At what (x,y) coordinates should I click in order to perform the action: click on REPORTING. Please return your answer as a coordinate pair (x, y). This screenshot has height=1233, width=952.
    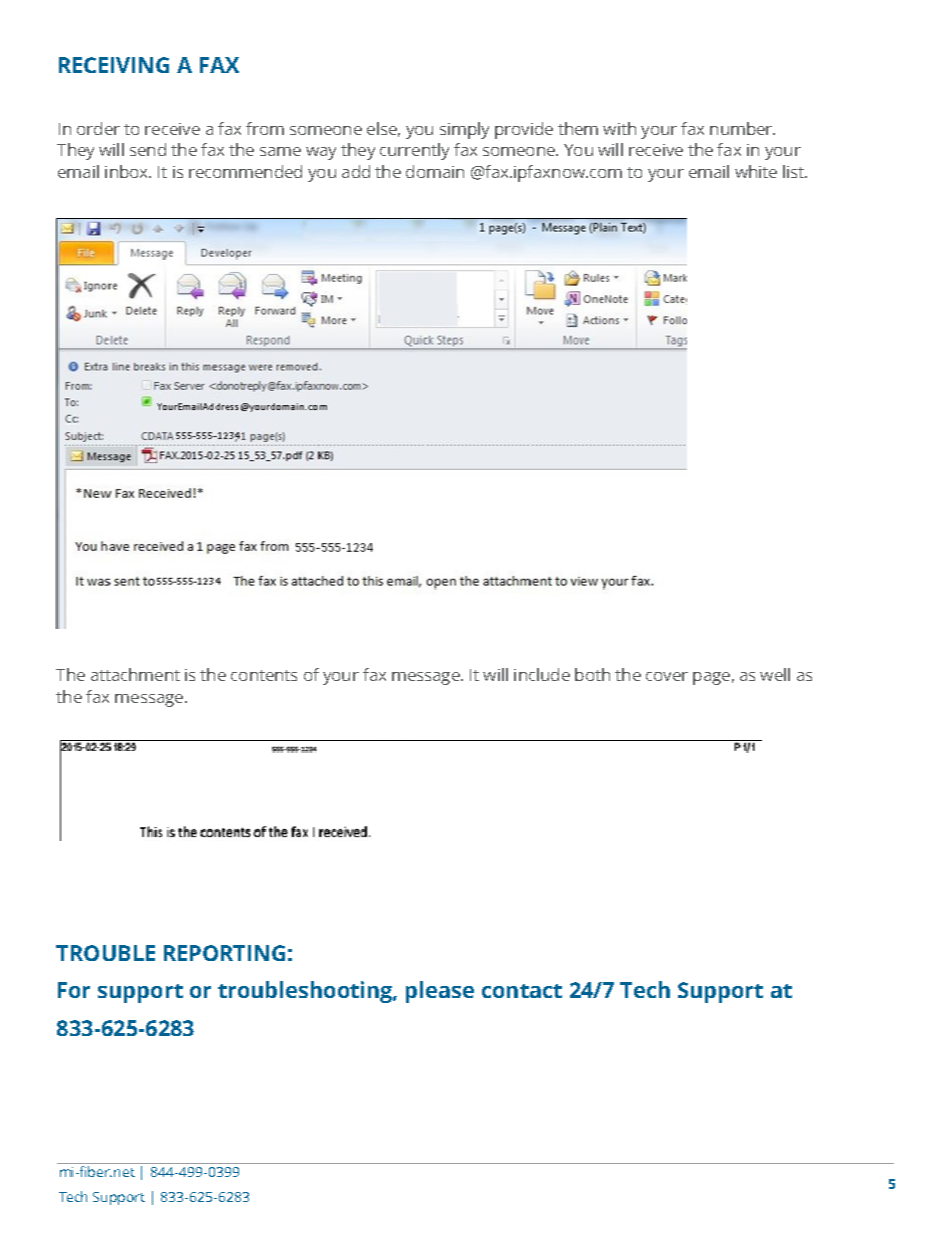
    Looking at the image, I should click on (224, 953).
